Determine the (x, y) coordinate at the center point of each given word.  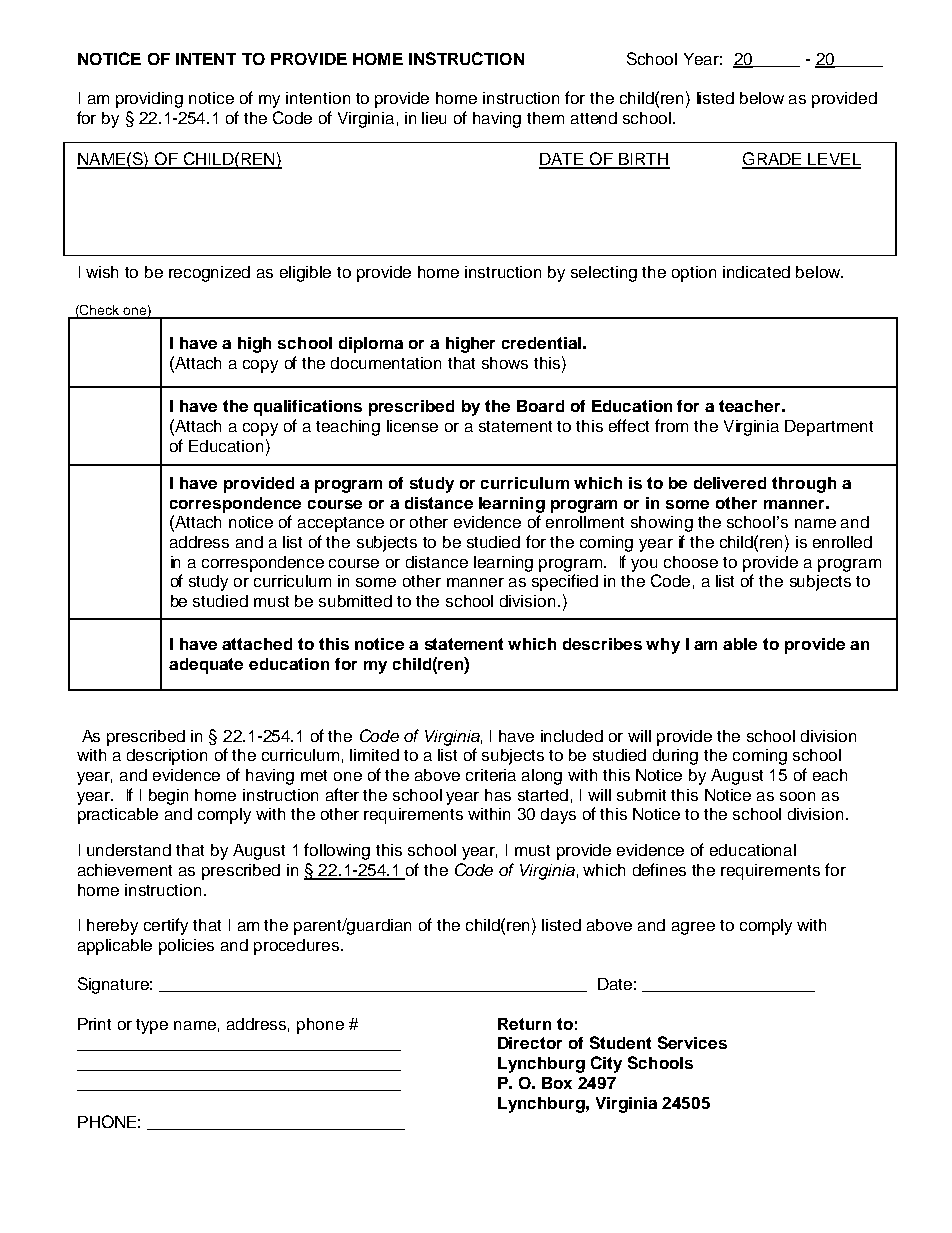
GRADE (773, 160)
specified (565, 582)
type (152, 1026)
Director (530, 1043)
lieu (434, 118)
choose (691, 562)
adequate (206, 666)
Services (692, 1042)
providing (149, 100)
